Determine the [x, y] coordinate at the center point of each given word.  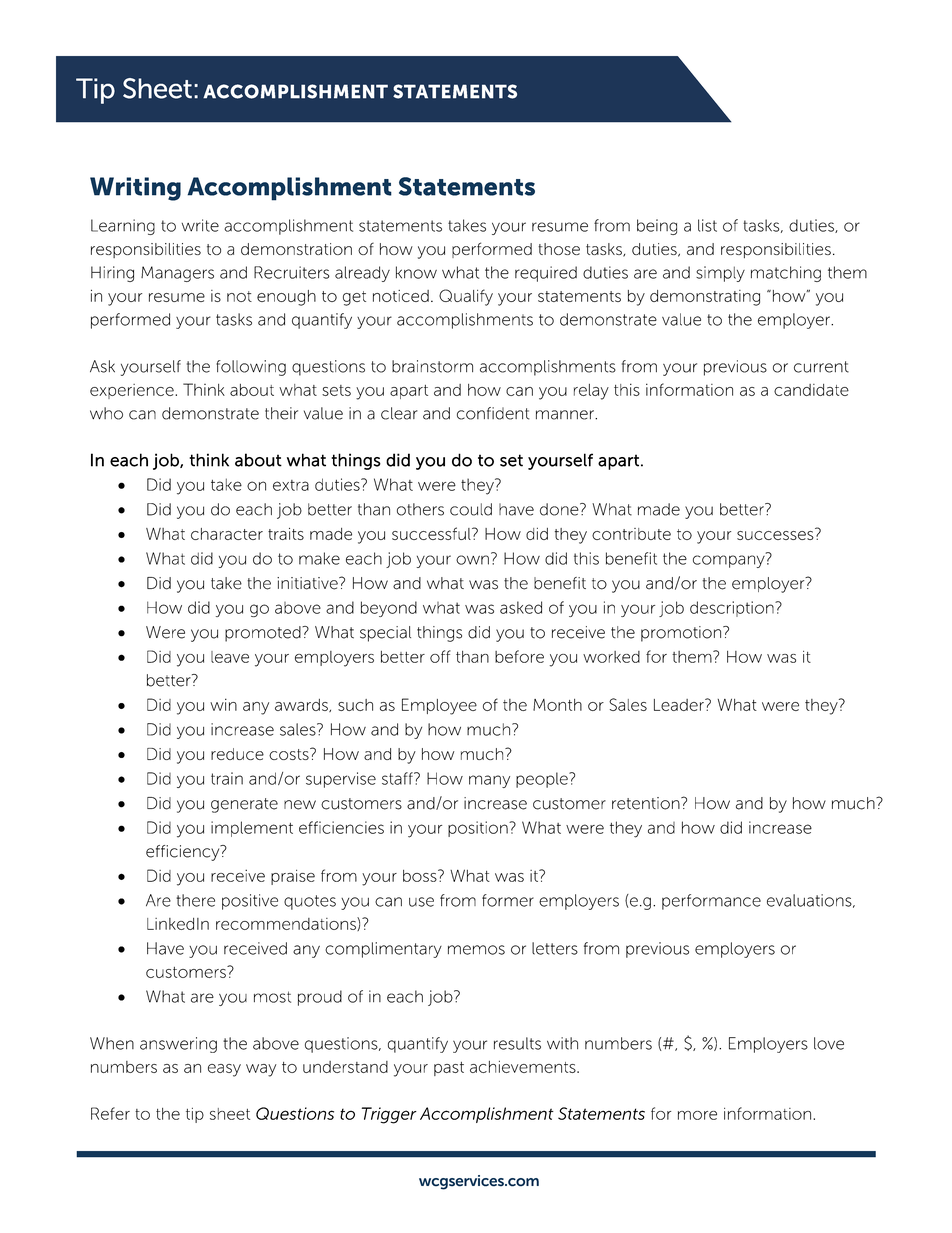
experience [133, 391]
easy [224, 1070]
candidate [811, 390]
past [449, 1069]
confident [493, 413]
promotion [682, 634]
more [697, 1115]
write [200, 225]
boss [421, 876]
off [440, 656]
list [707, 225]
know [416, 272]
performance [711, 902]
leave [230, 657]
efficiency [184, 853]
